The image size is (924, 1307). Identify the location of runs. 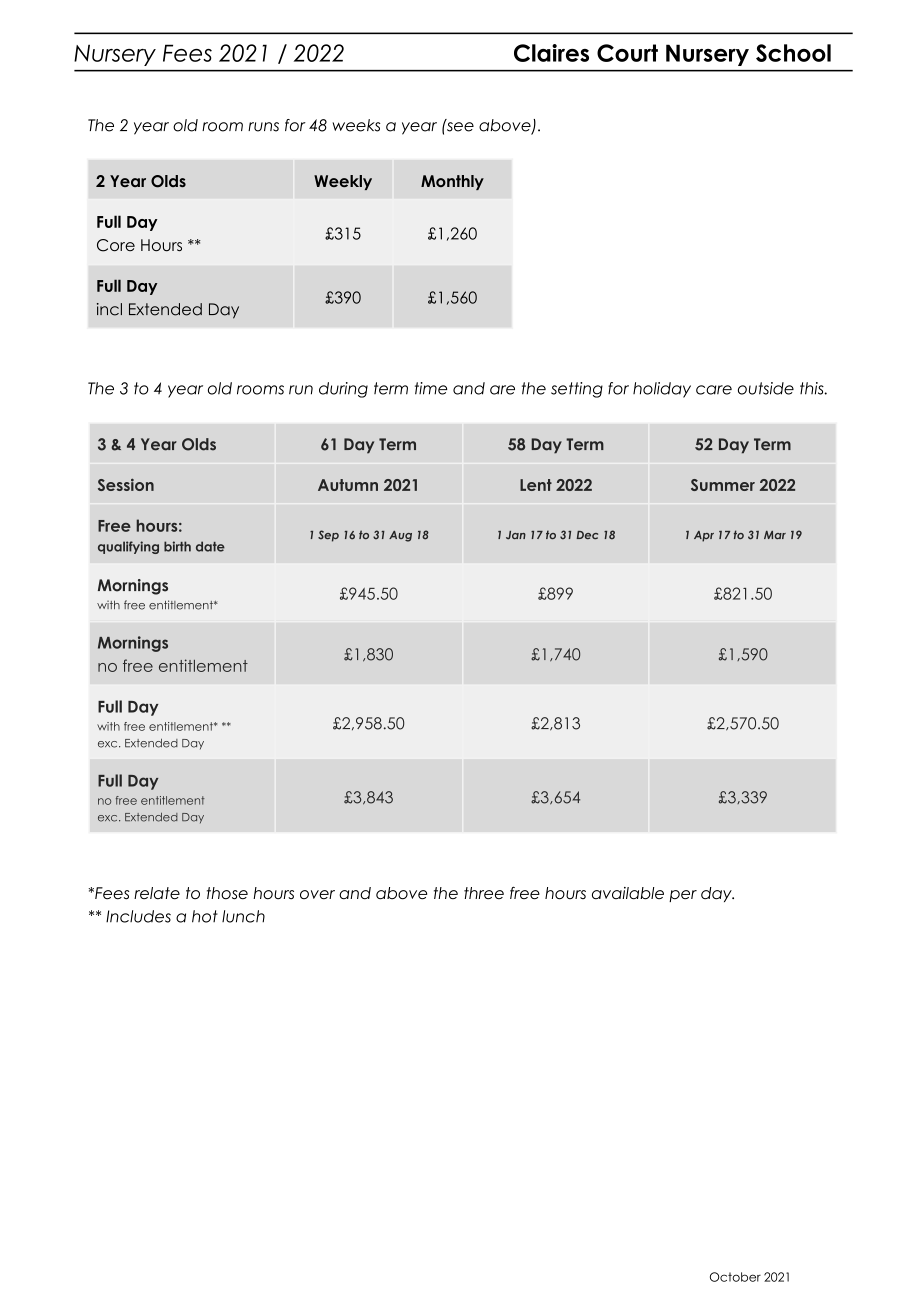
(263, 127).
